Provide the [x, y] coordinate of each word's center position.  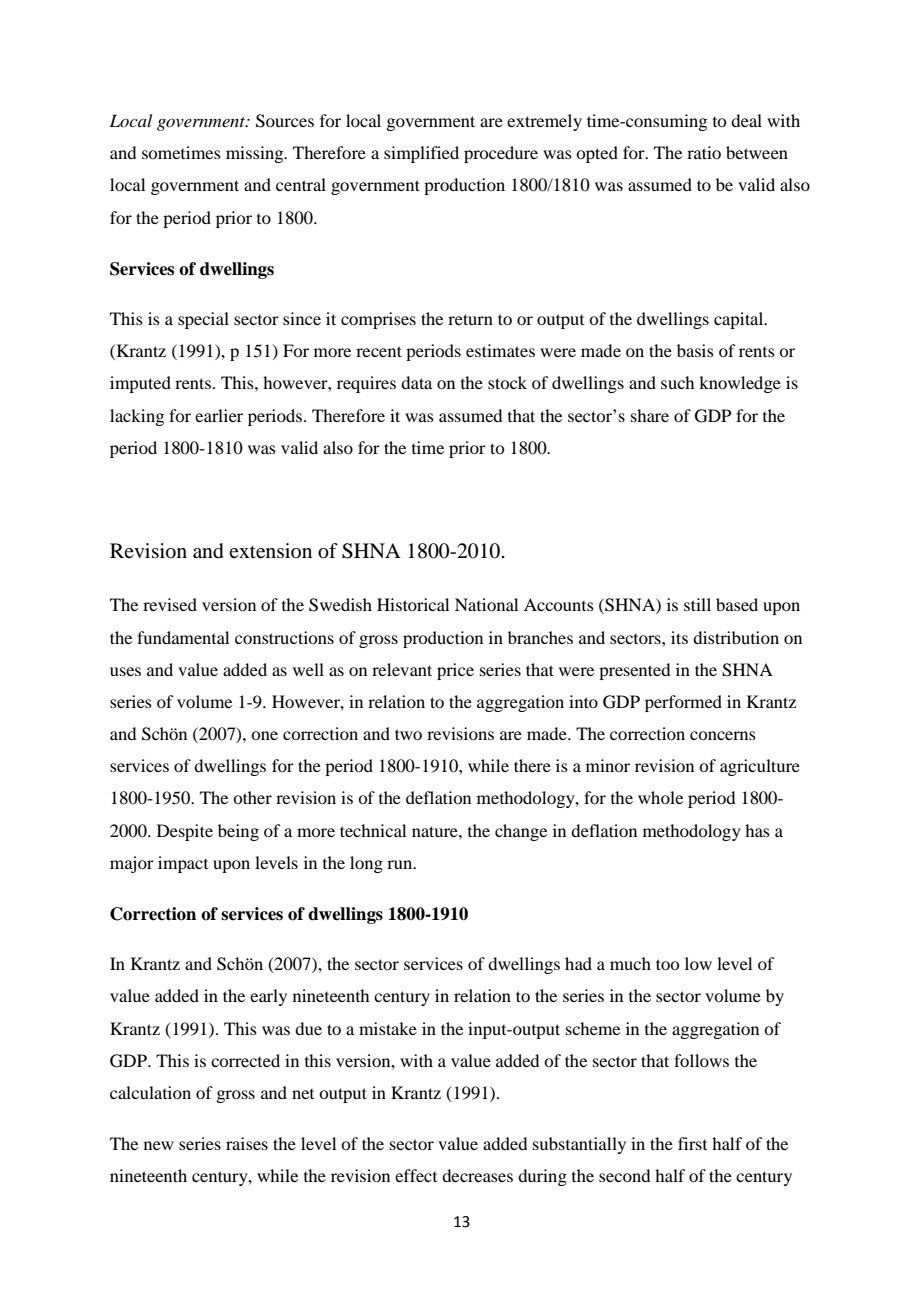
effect [416, 1175]
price [455, 671]
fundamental [183, 637]
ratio [704, 152]
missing [256, 154]
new [159, 1145]
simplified [421, 154]
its [679, 637]
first [692, 1143]
